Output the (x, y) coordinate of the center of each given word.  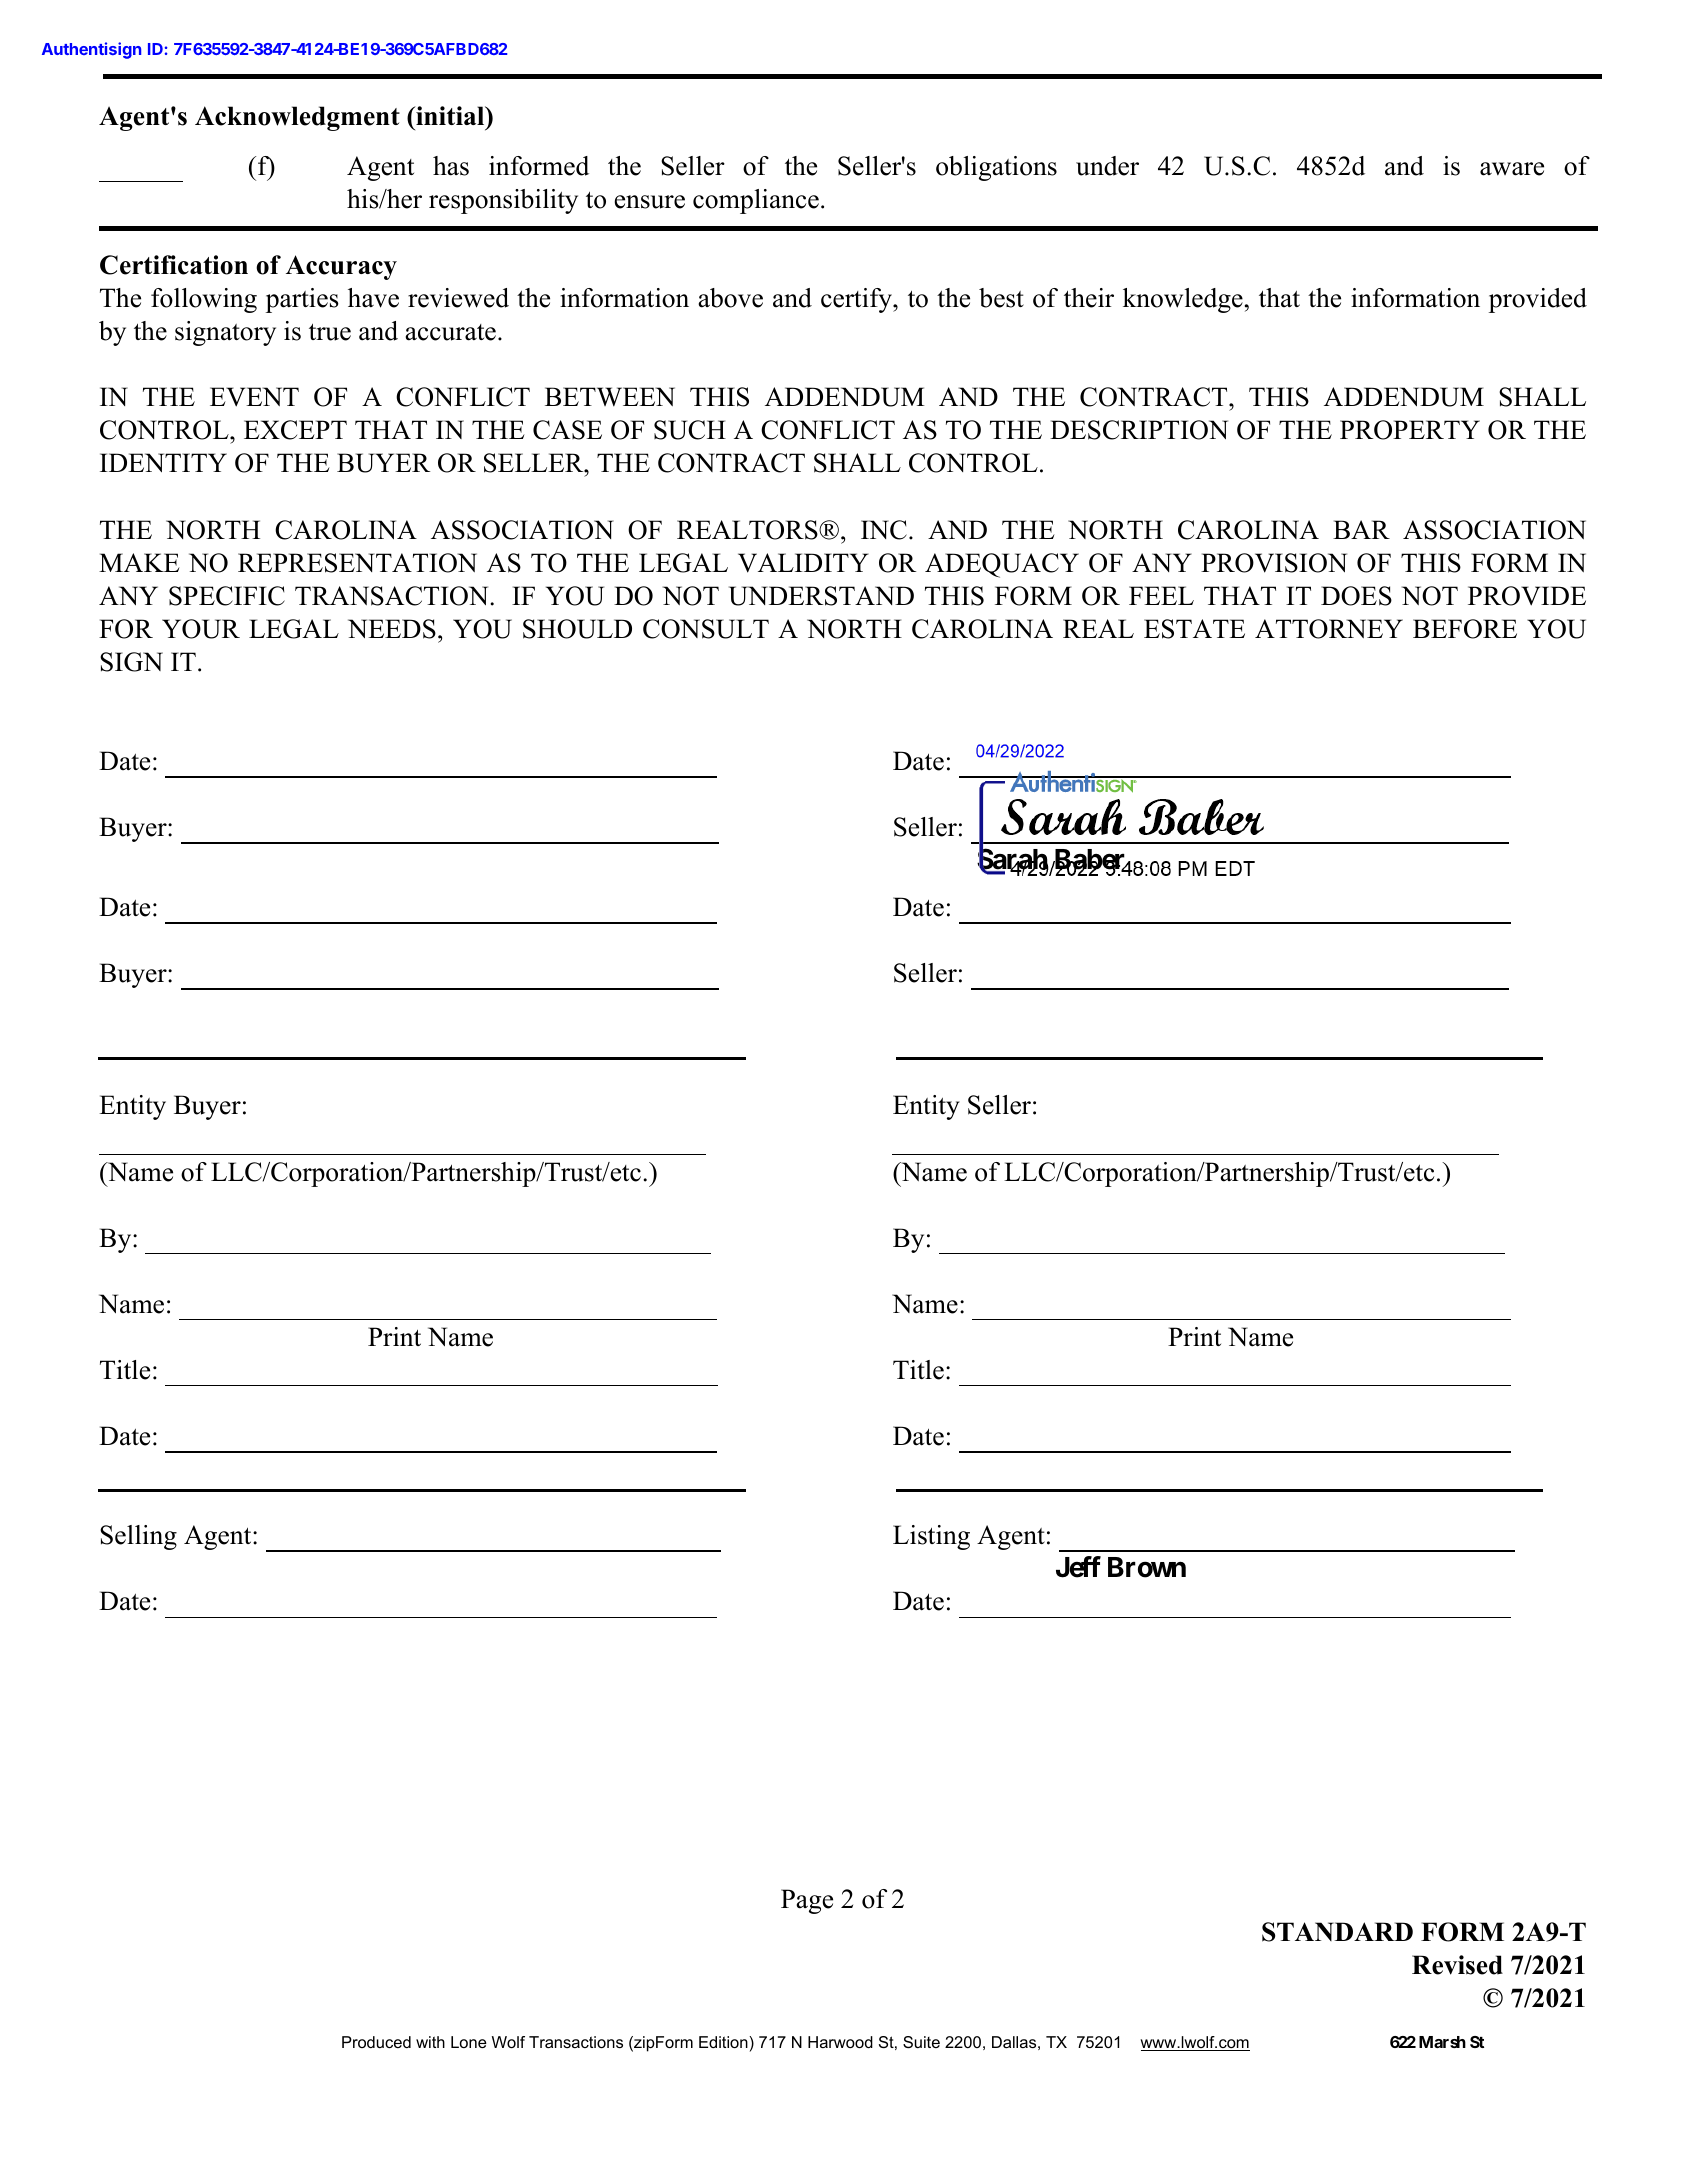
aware (1512, 169)
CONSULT (706, 629)
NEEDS (392, 629)
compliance (756, 201)
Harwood (840, 2042)
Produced (376, 2042)
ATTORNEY (1329, 629)
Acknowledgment (297, 118)
